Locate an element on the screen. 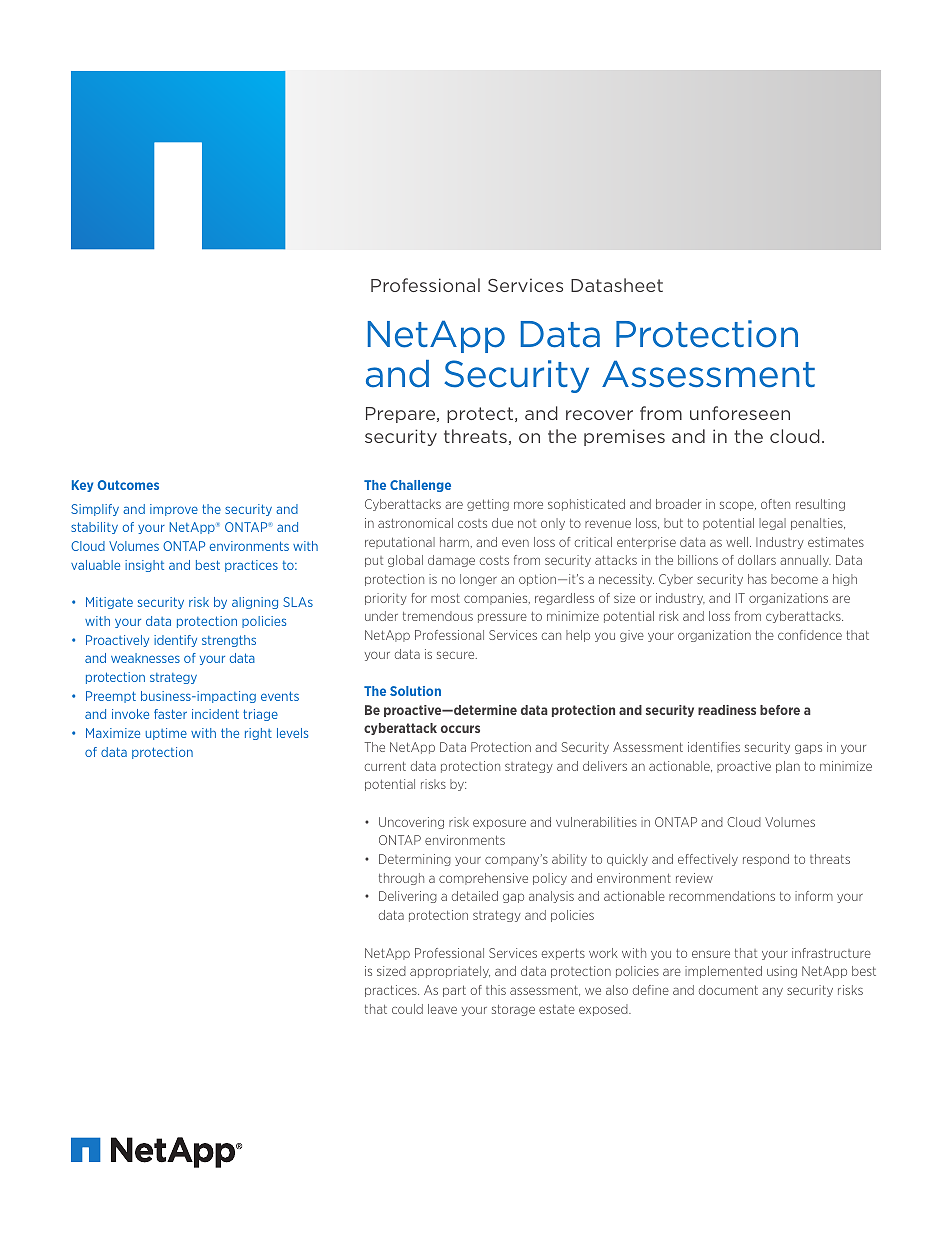  unforeseen is located at coordinates (740, 413).
